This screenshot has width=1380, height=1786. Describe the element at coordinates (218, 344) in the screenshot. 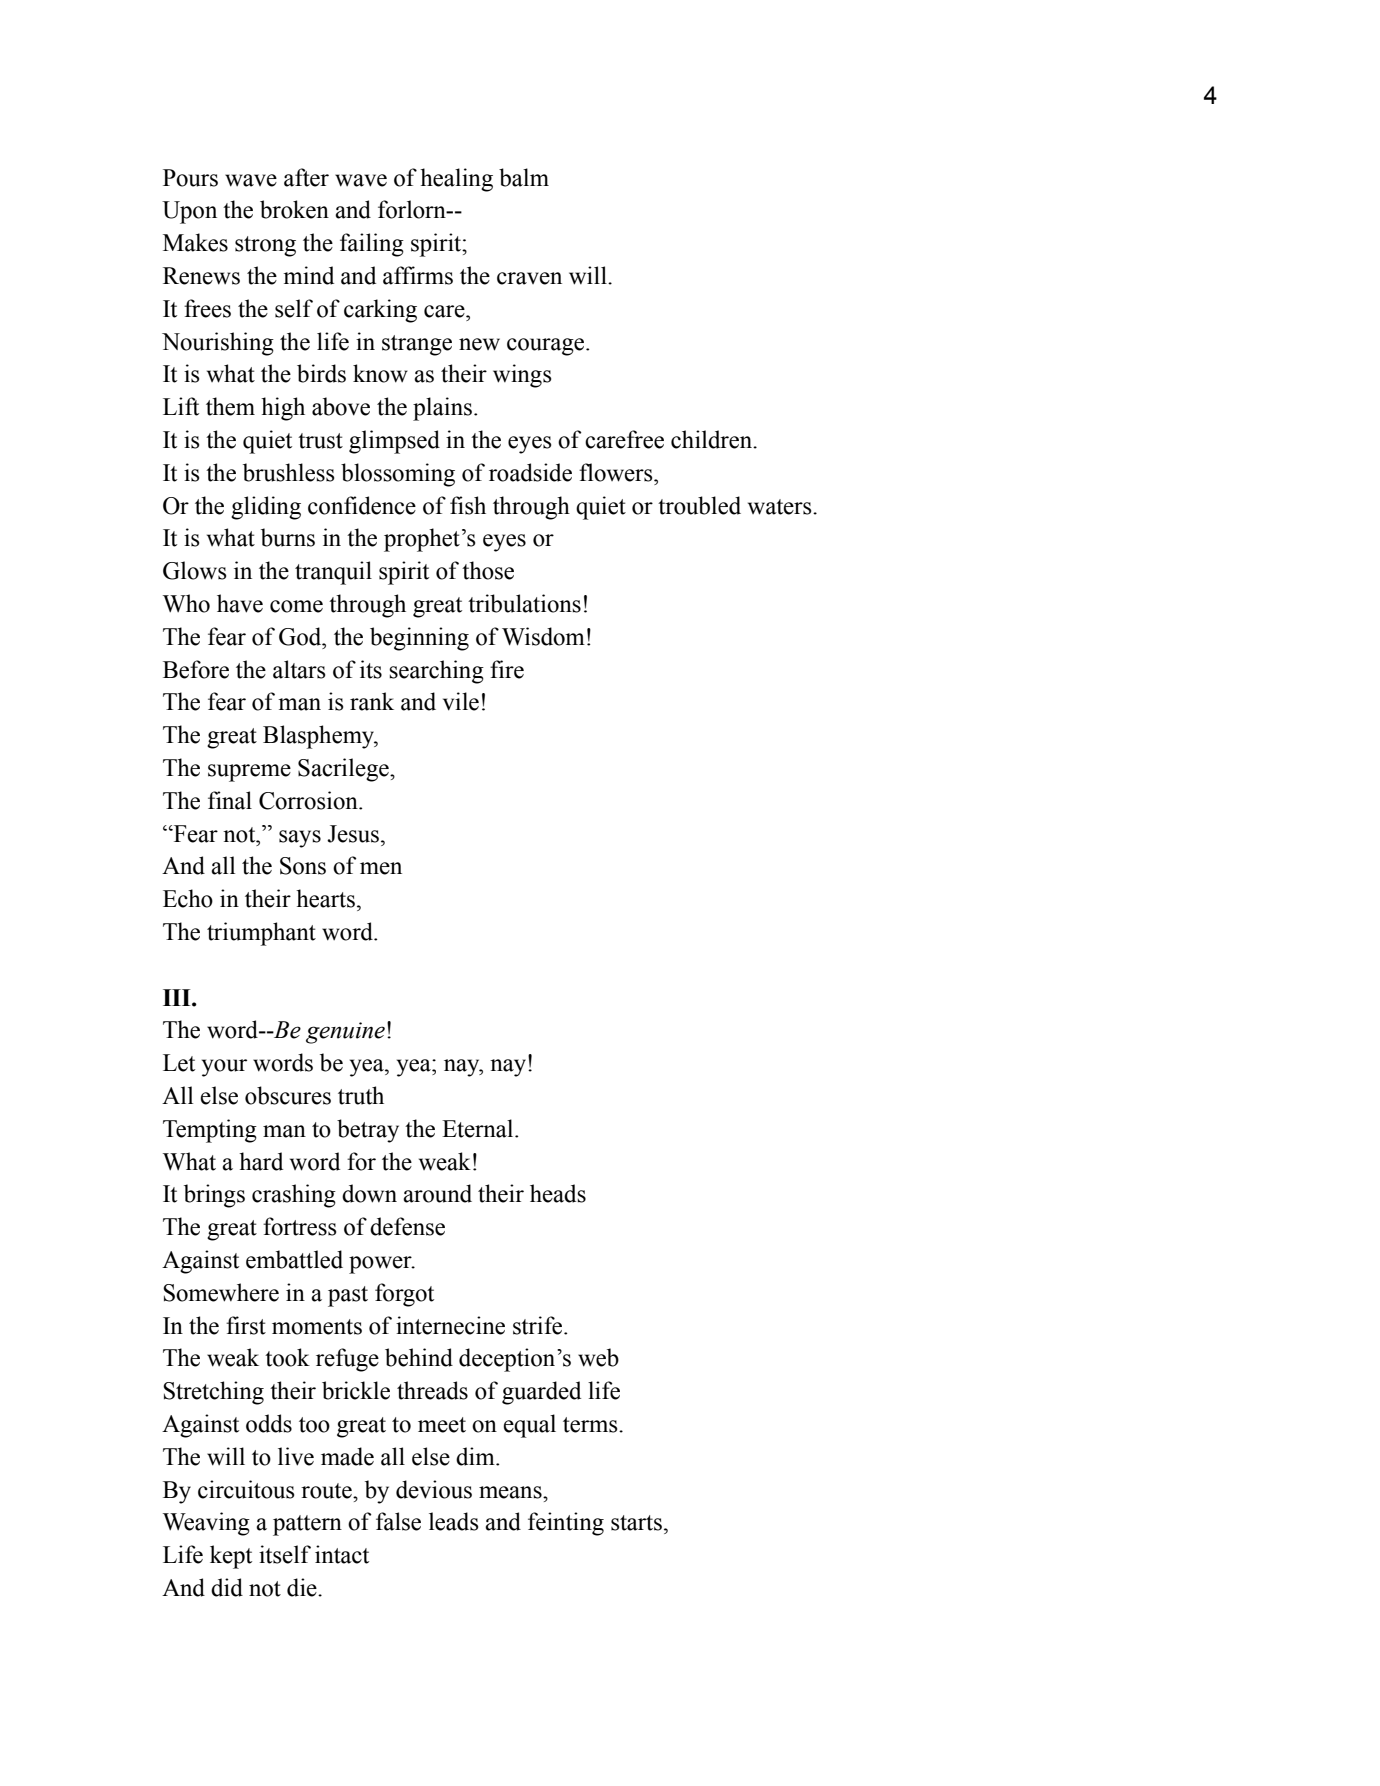

I see `Nourishing` at that location.
